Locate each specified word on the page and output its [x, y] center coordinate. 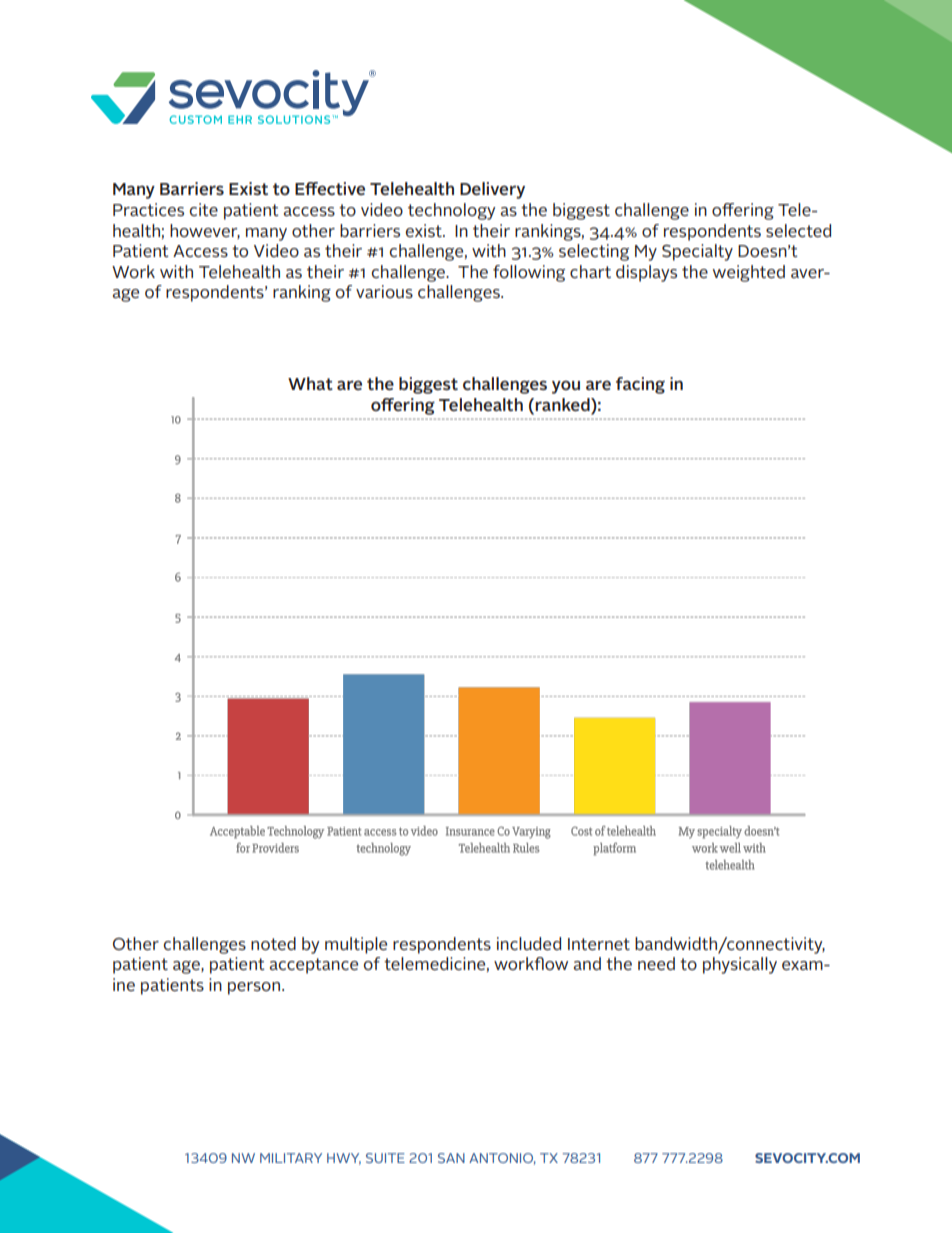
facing [640, 385]
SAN [451, 1158]
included [529, 943]
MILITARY [291, 1158]
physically [740, 965]
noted [273, 943]
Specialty [697, 252]
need [656, 963]
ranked [563, 406]
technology [451, 211]
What [310, 383]
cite [203, 209]
